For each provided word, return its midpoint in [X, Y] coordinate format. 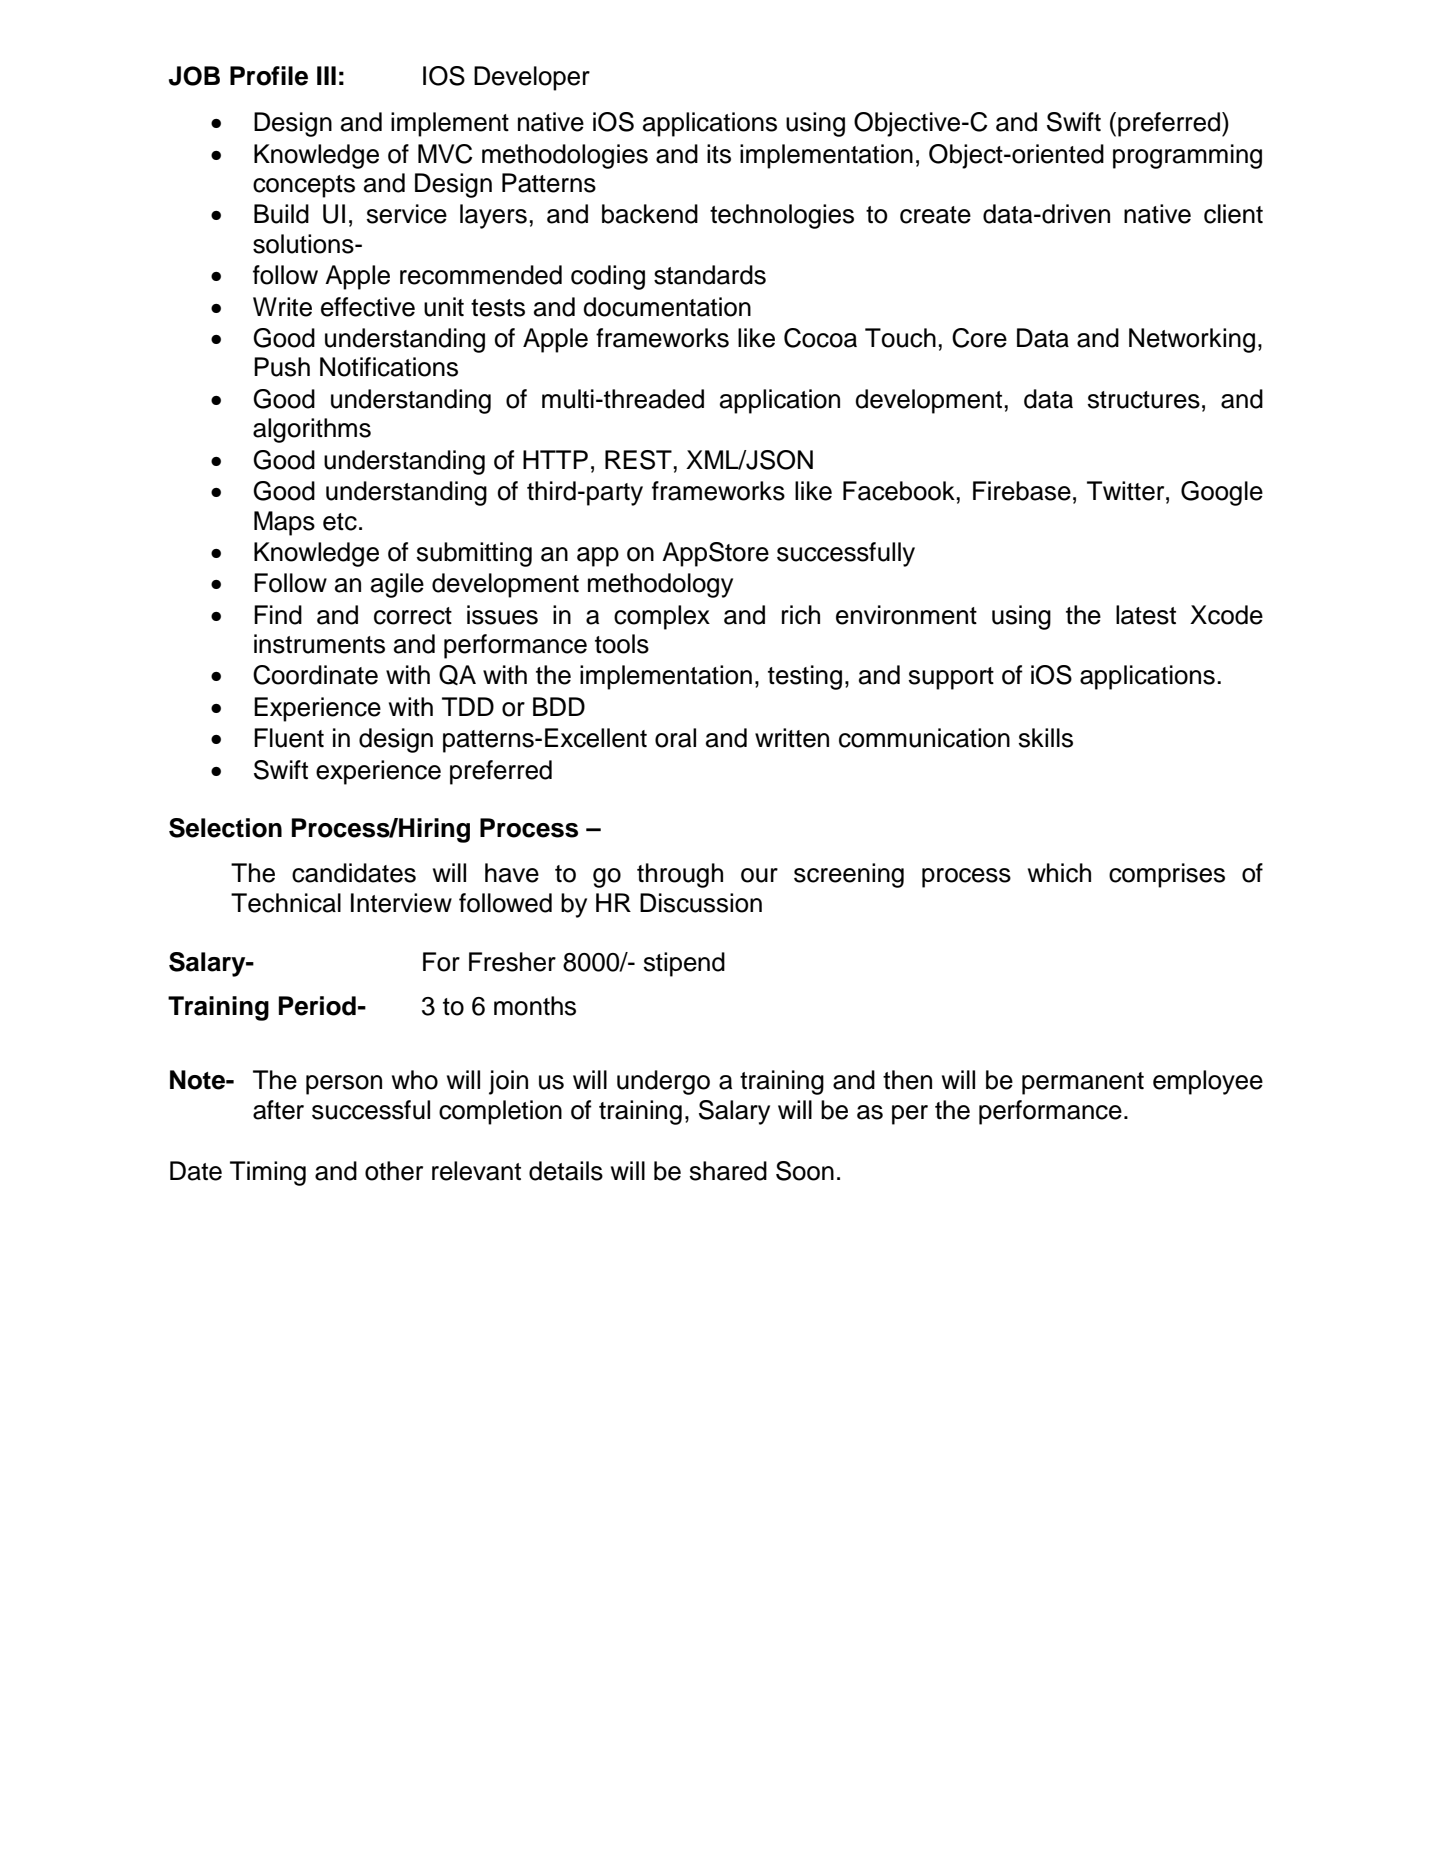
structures [1143, 400]
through [680, 875]
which [1059, 873]
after [278, 1110]
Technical [286, 903]
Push [282, 367]
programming [1187, 156]
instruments [319, 644]
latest [1146, 615]
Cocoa [820, 338]
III [326, 75]
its [719, 154]
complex [662, 617]
